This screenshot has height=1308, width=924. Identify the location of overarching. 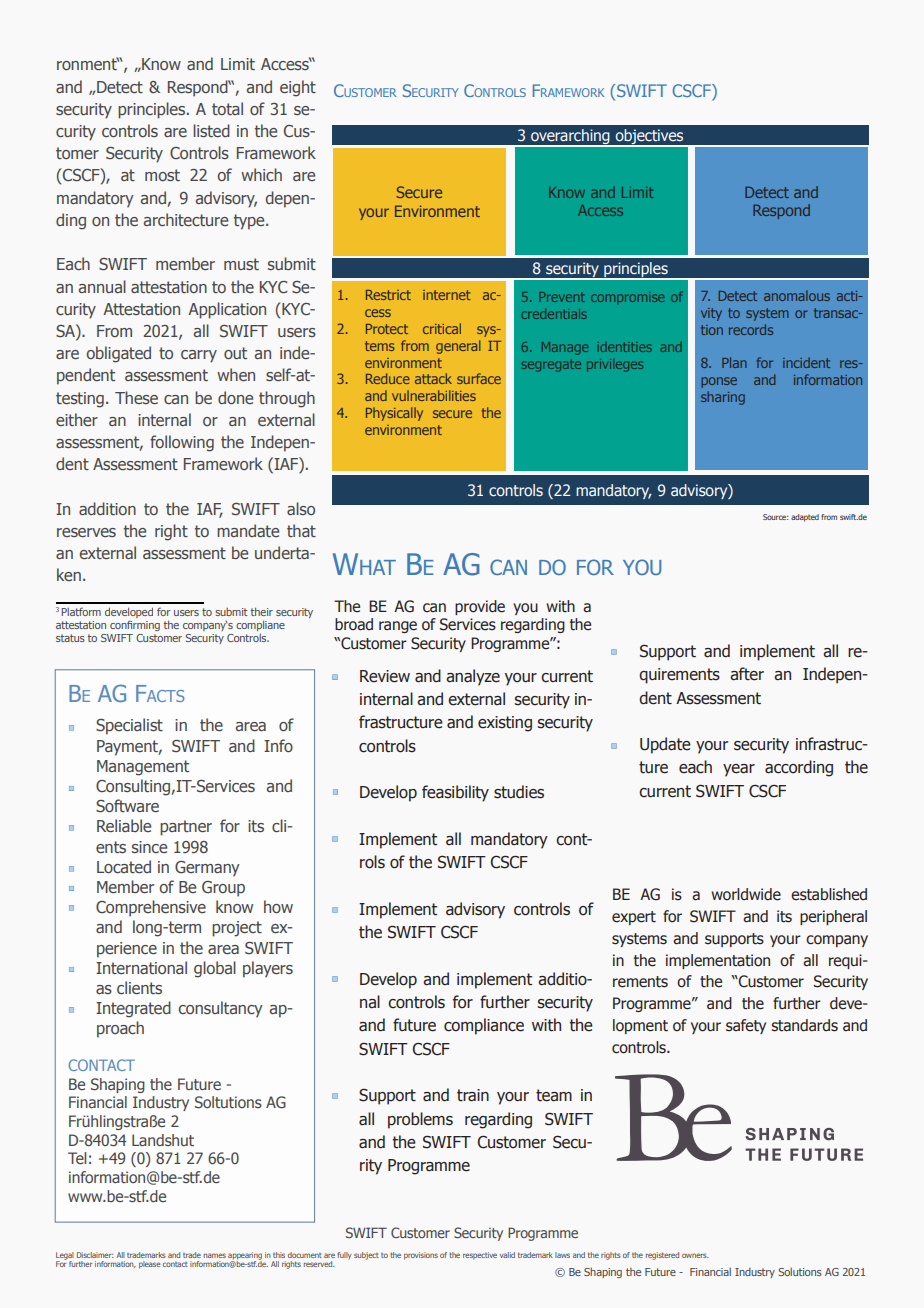
(570, 138).
